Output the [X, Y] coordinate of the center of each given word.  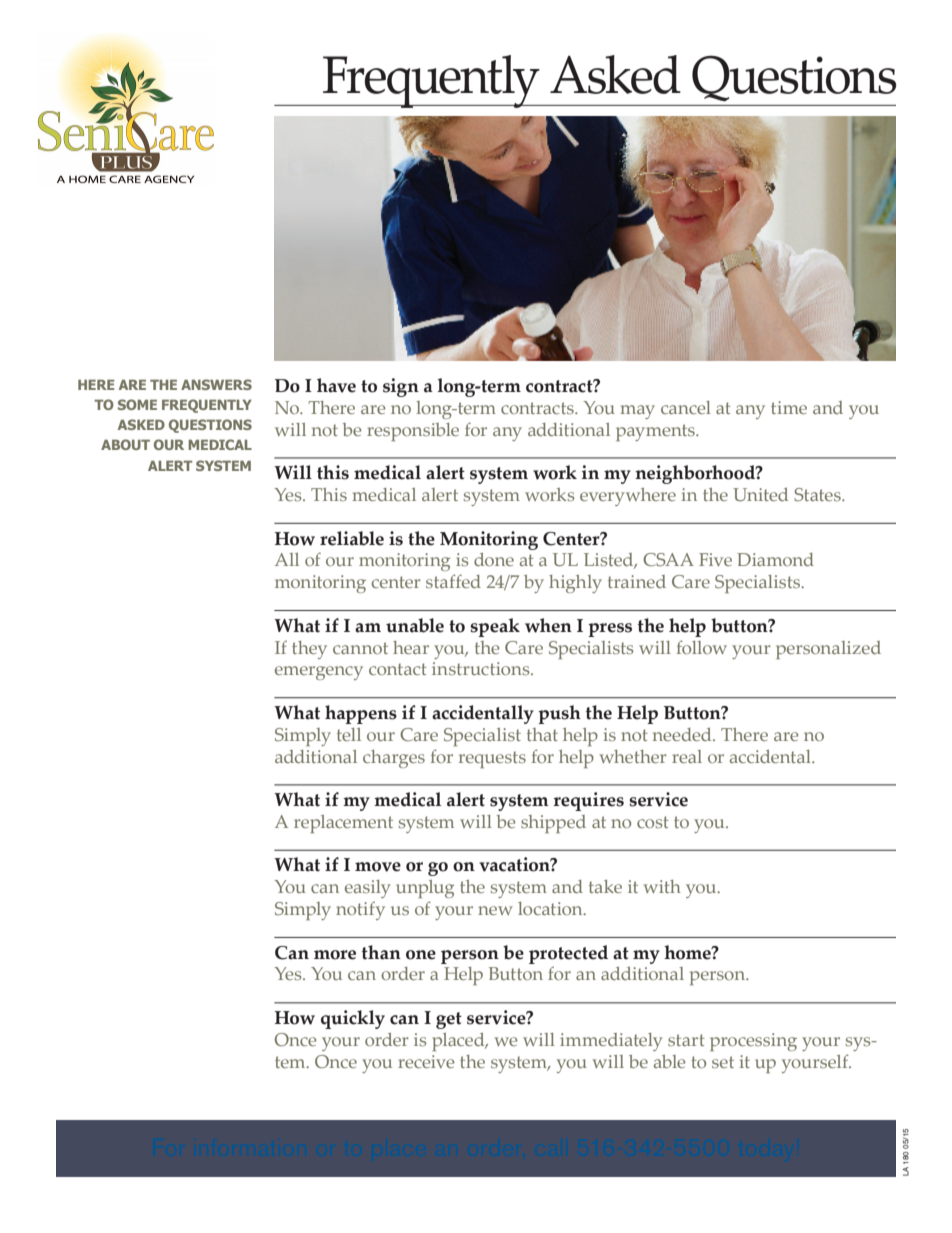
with [662, 886]
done [494, 559]
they [309, 650]
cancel [686, 407]
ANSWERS [216, 384]
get [449, 1020]
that [542, 734]
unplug [425, 889]
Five [715, 559]
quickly [353, 1019]
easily [368, 889]
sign [401, 387]
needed [683, 734]
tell [349, 734]
